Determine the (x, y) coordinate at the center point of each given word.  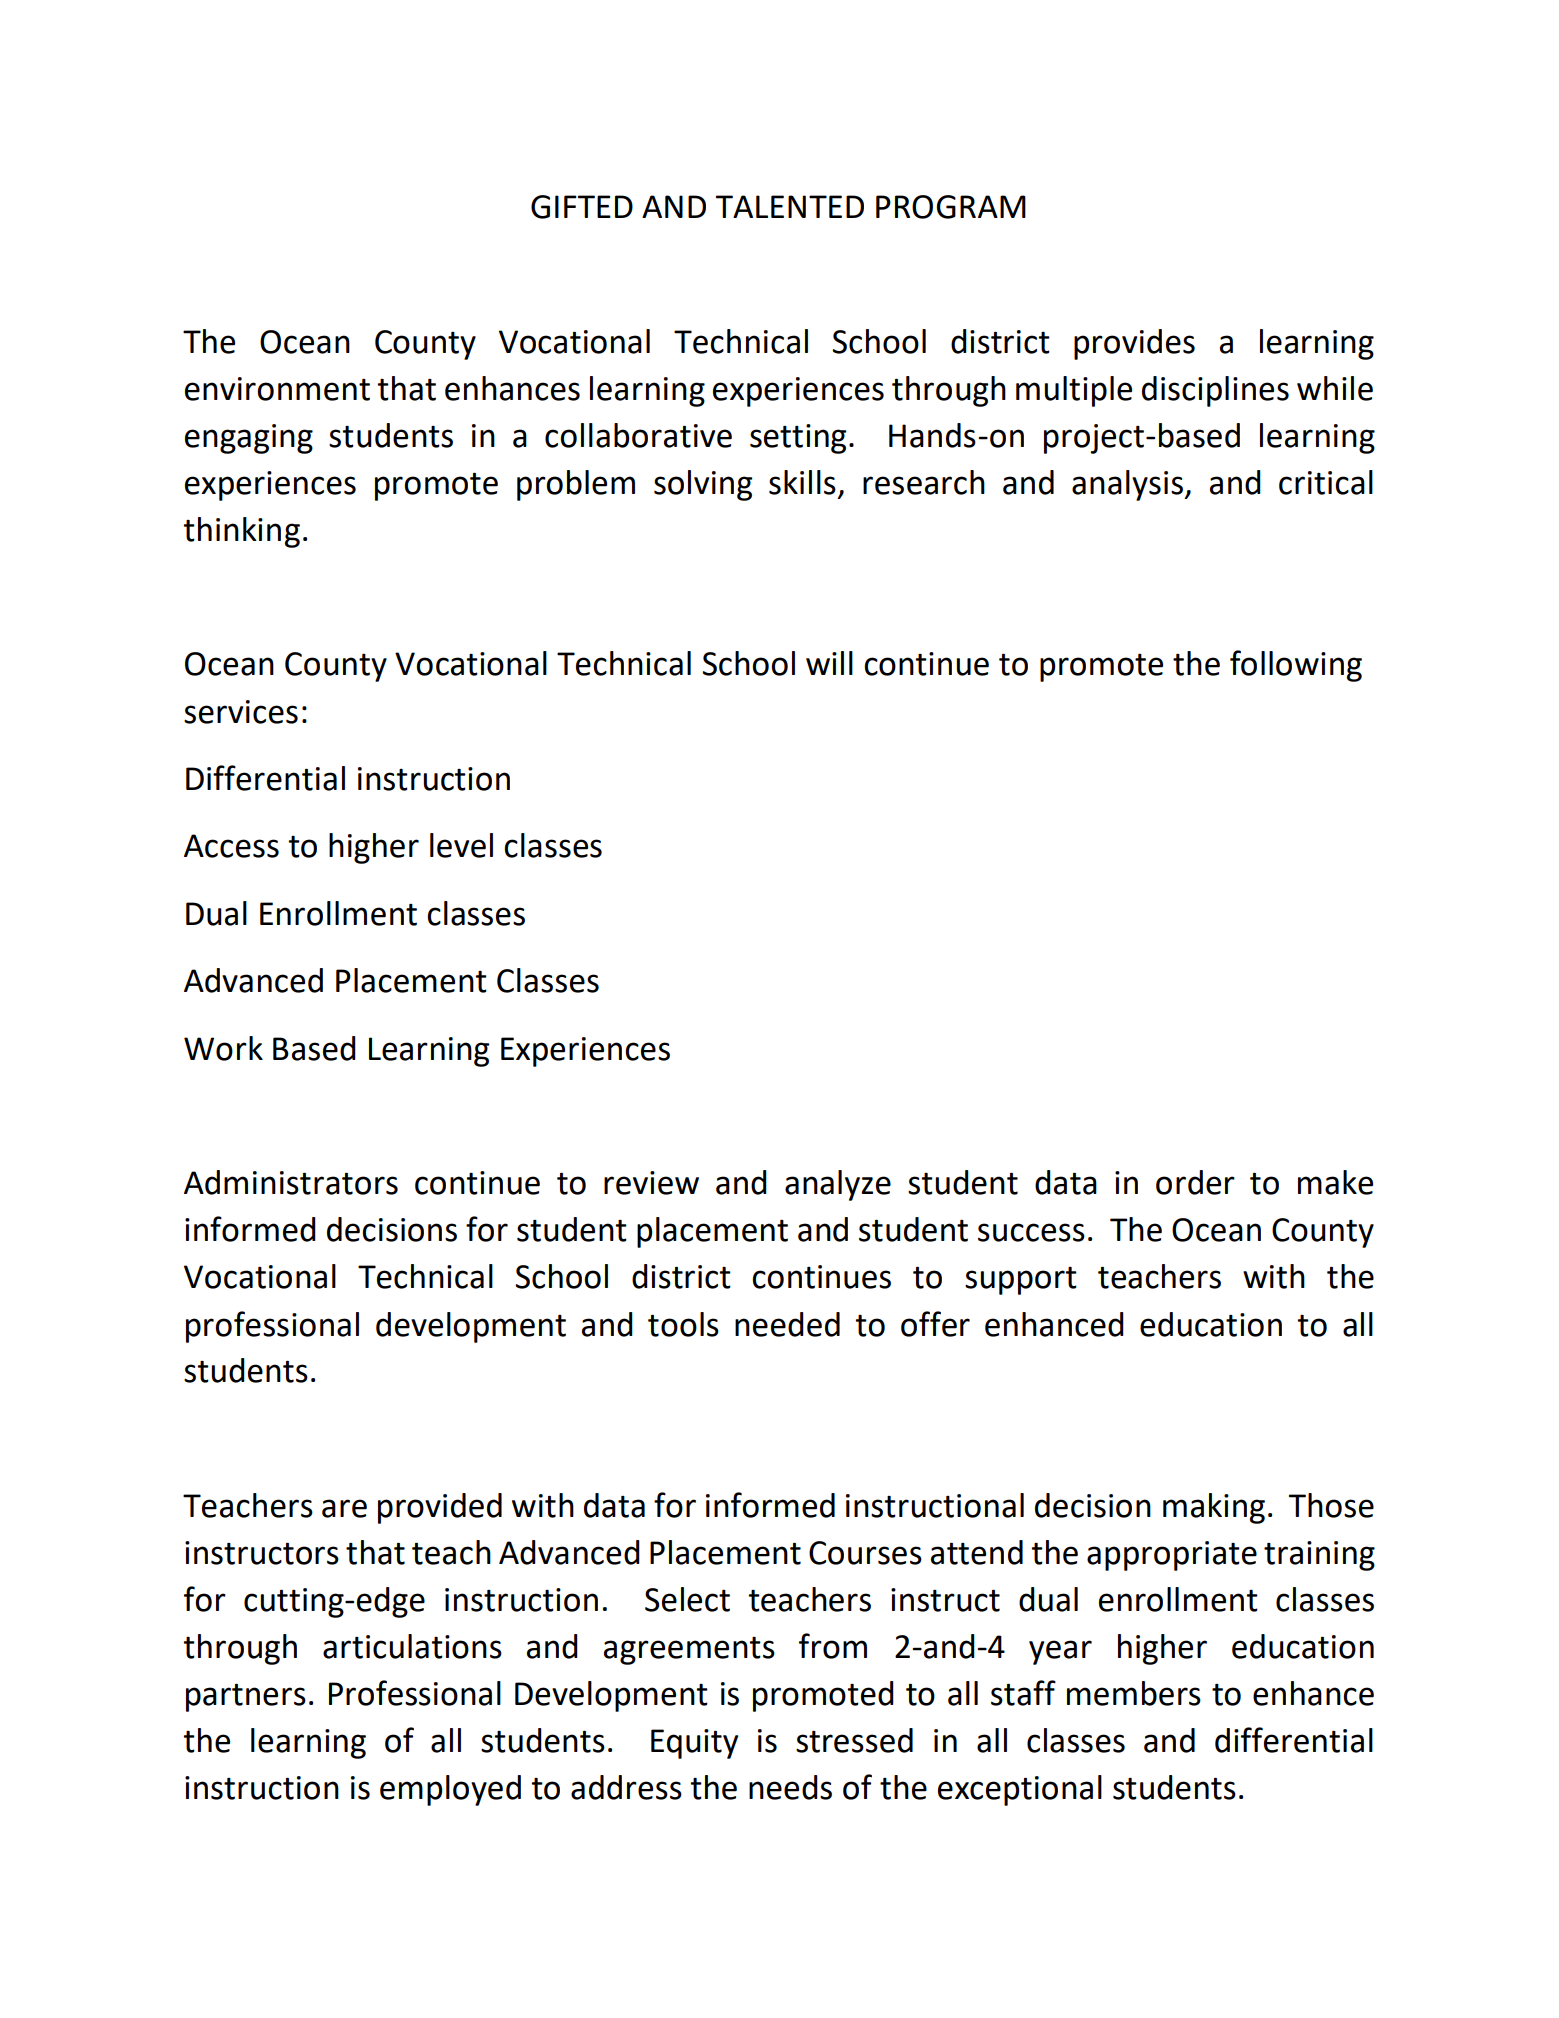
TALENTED (790, 206)
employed (450, 1790)
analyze (838, 1185)
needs (790, 1787)
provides (1134, 344)
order (1195, 1182)
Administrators (291, 1182)
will (829, 663)
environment (277, 389)
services (241, 712)
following (1296, 666)
